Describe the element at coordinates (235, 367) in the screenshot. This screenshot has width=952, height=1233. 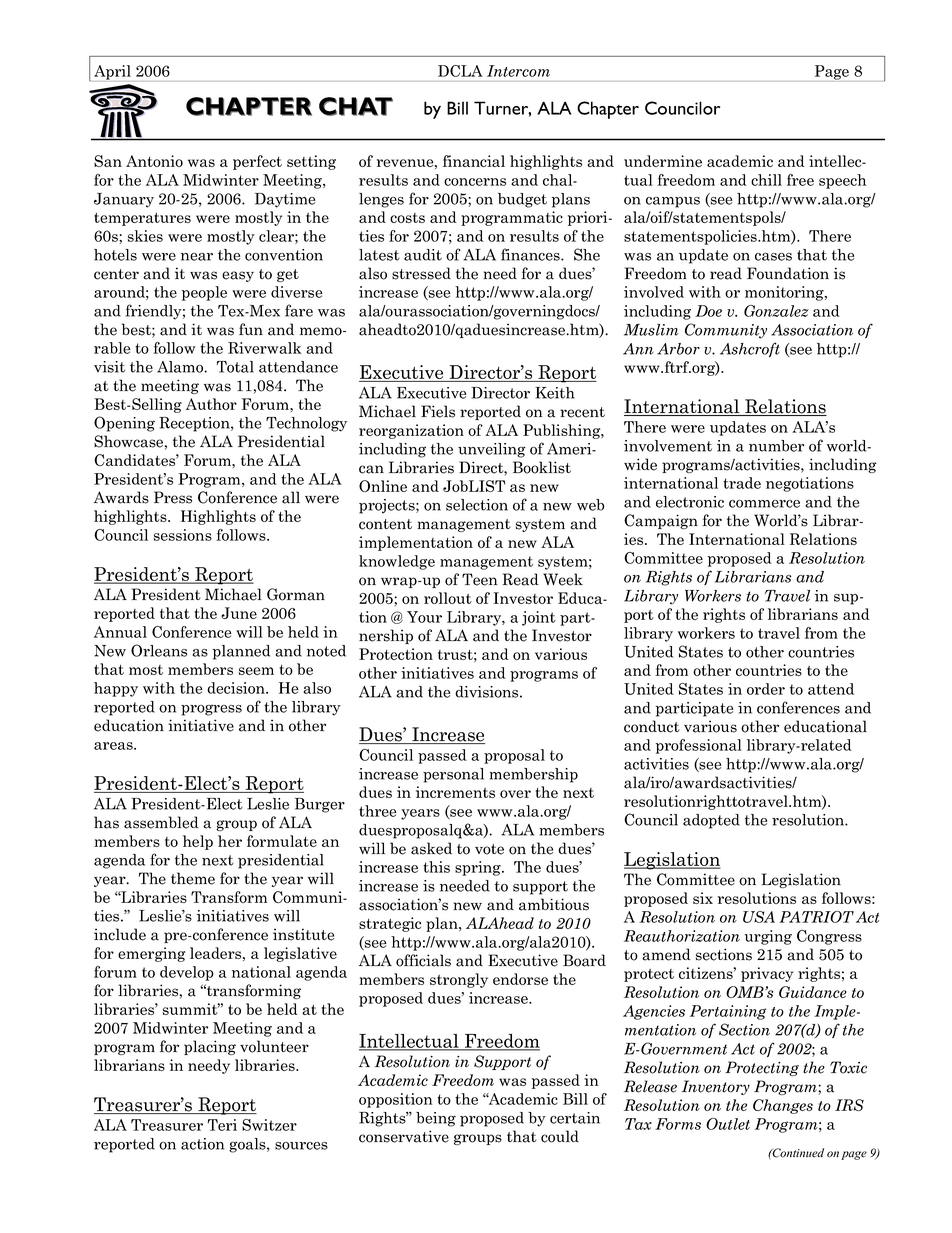
I see `Total` at that location.
